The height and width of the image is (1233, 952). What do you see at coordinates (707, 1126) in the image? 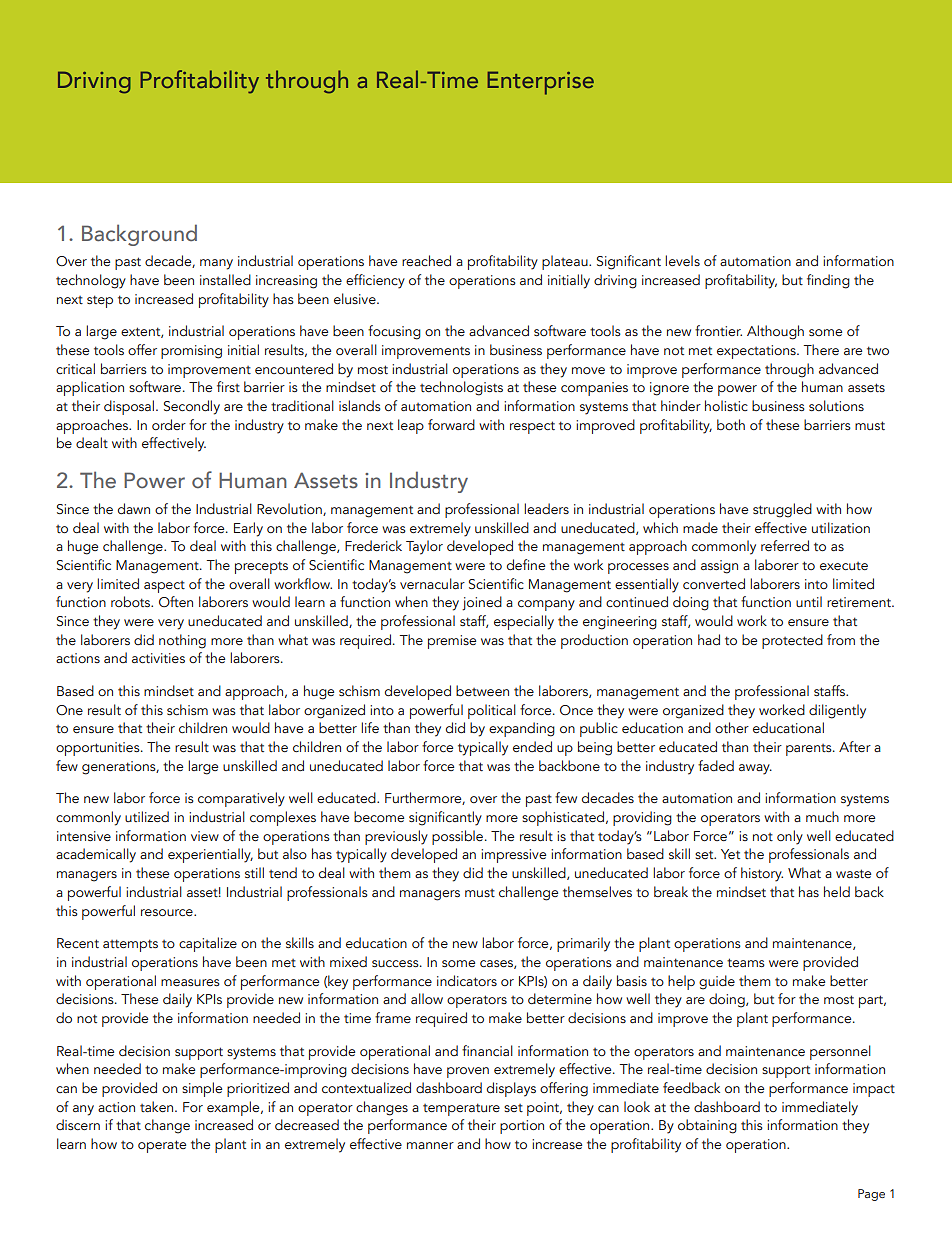
I see `obtaining` at bounding box center [707, 1126].
